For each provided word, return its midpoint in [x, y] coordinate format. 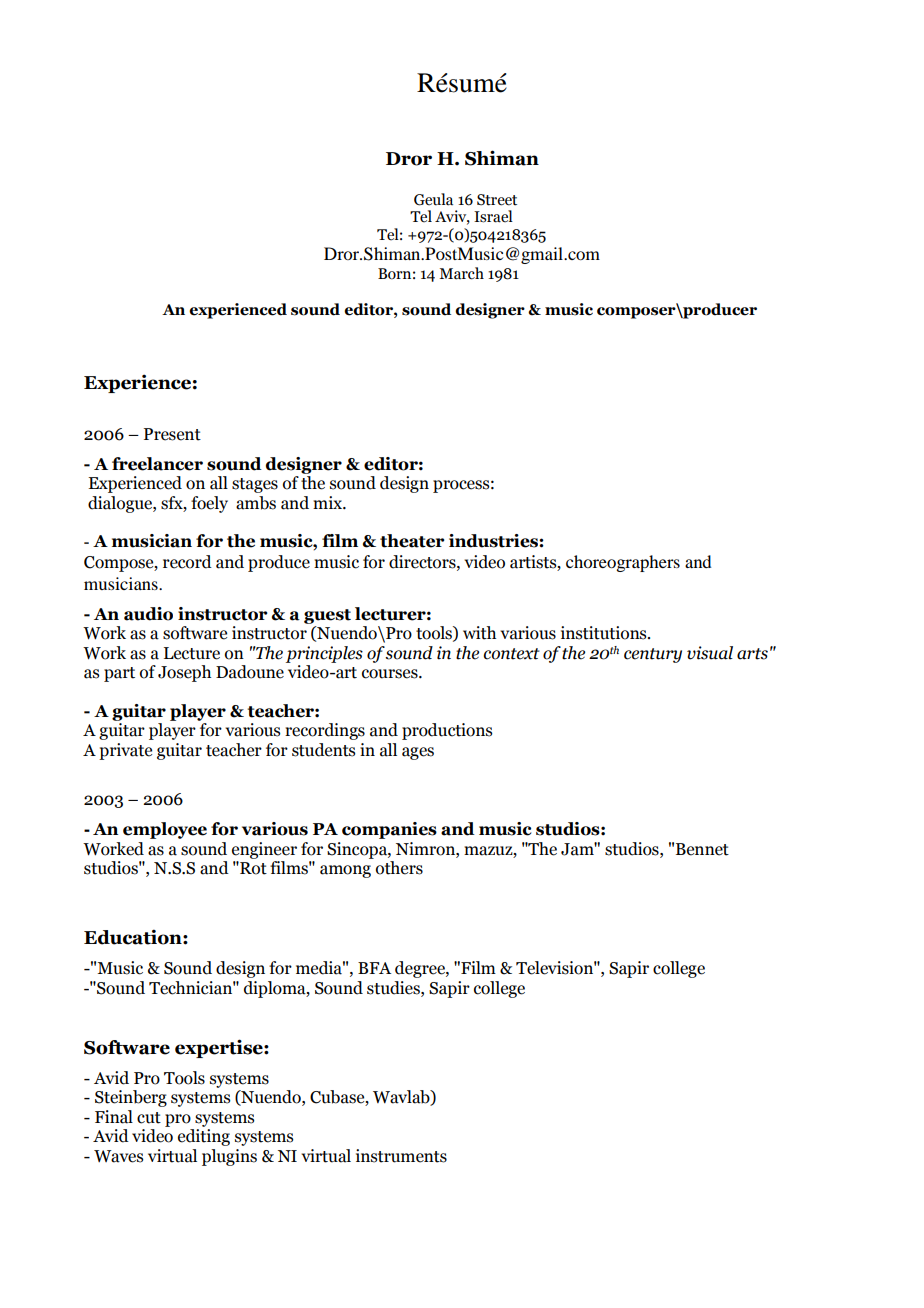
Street [497, 200]
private [125, 751]
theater [412, 541]
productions [447, 731]
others [399, 868]
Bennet [702, 849]
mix [328, 502]
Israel [493, 216]
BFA [374, 968]
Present [172, 434]
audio [148, 614]
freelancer [157, 464]
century [653, 655]
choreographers [623, 563]
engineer [264, 850]
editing [204, 1137]
